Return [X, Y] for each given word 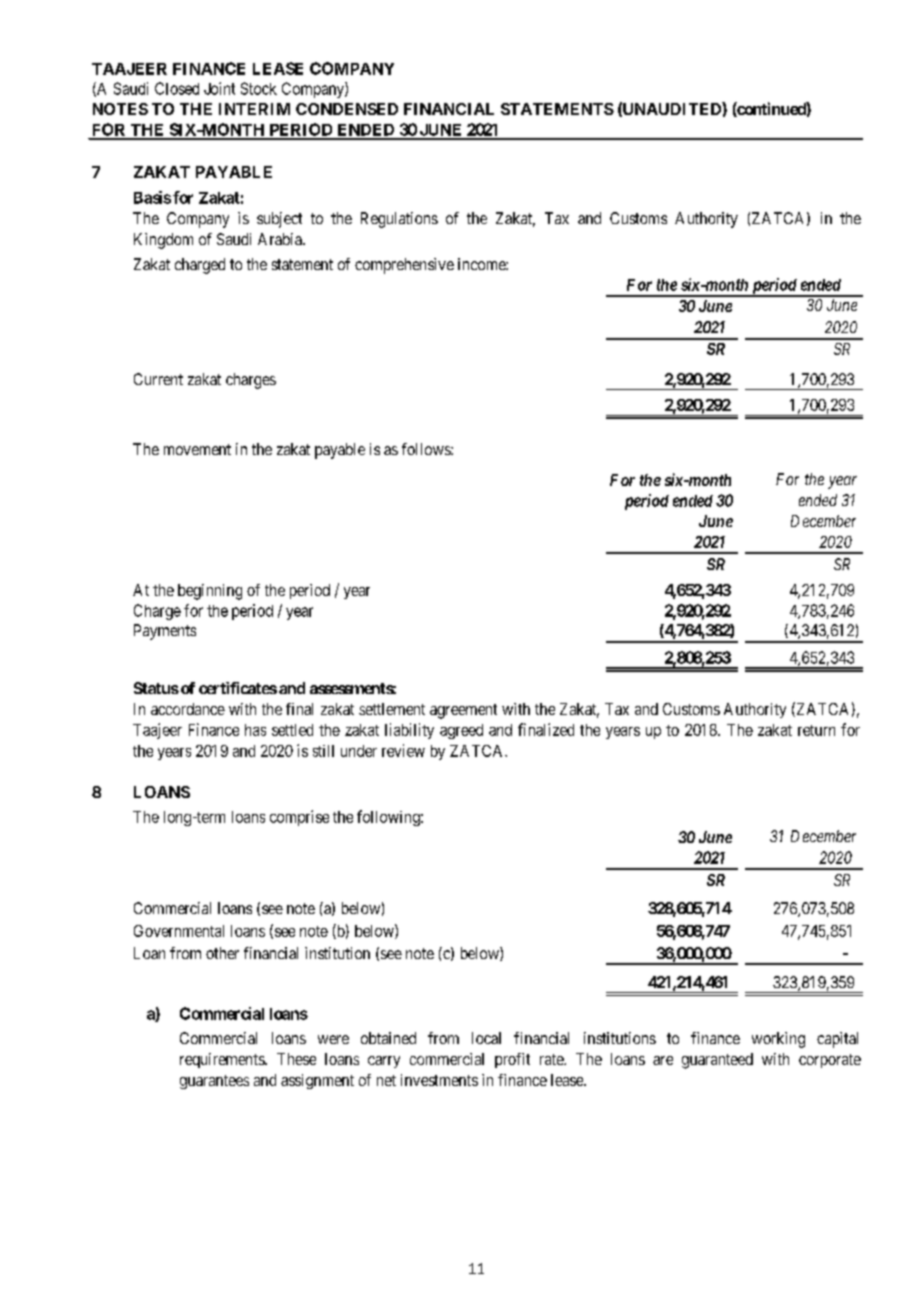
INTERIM [254, 109]
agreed [461, 731]
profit [512, 1060]
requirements [223, 1060]
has [255, 730]
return [816, 730]
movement [197, 449]
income [482, 264]
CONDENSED [347, 109]
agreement [463, 711]
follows [427, 449]
